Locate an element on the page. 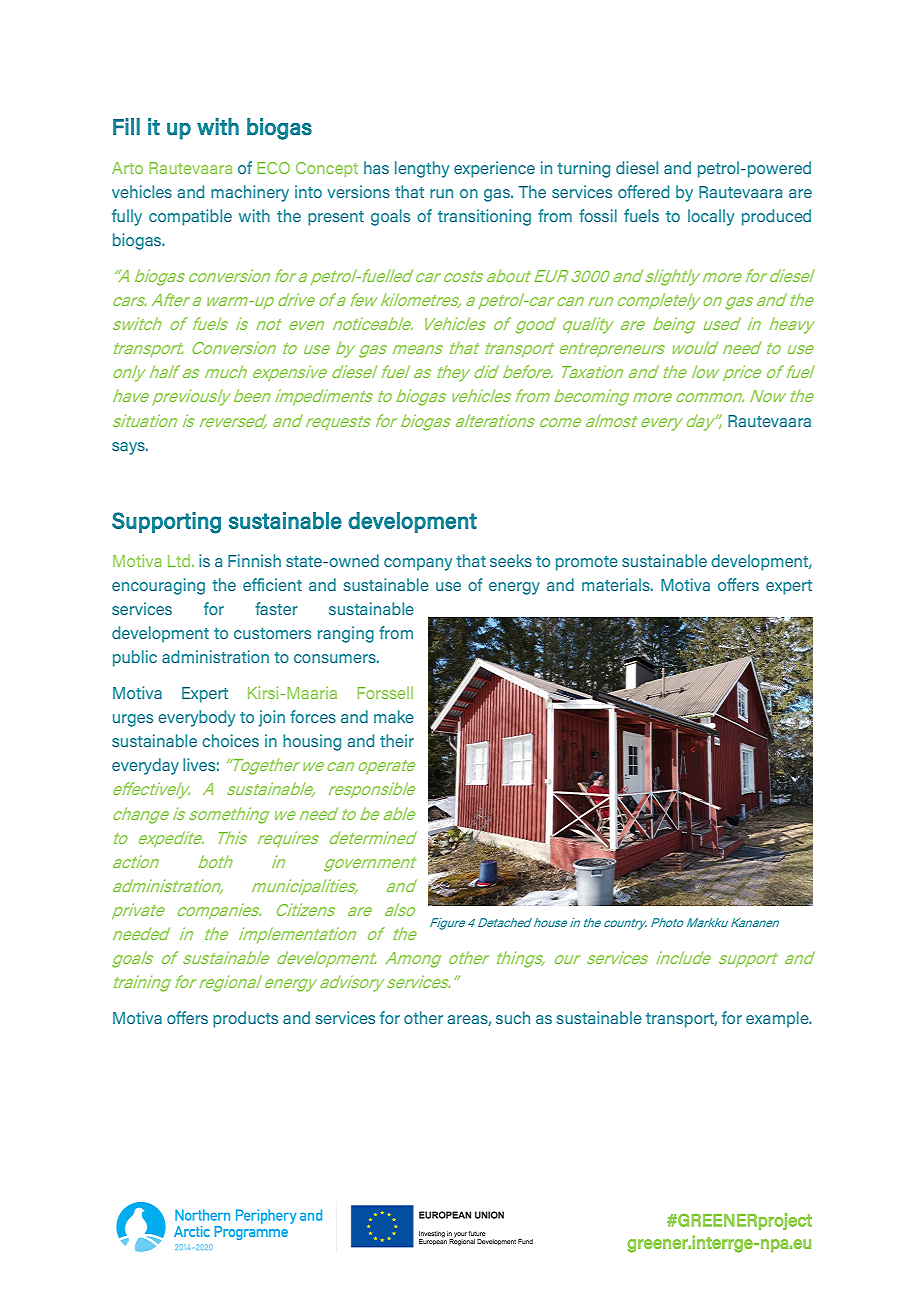 This page has height=1308, width=924. example is located at coordinates (778, 1019).
